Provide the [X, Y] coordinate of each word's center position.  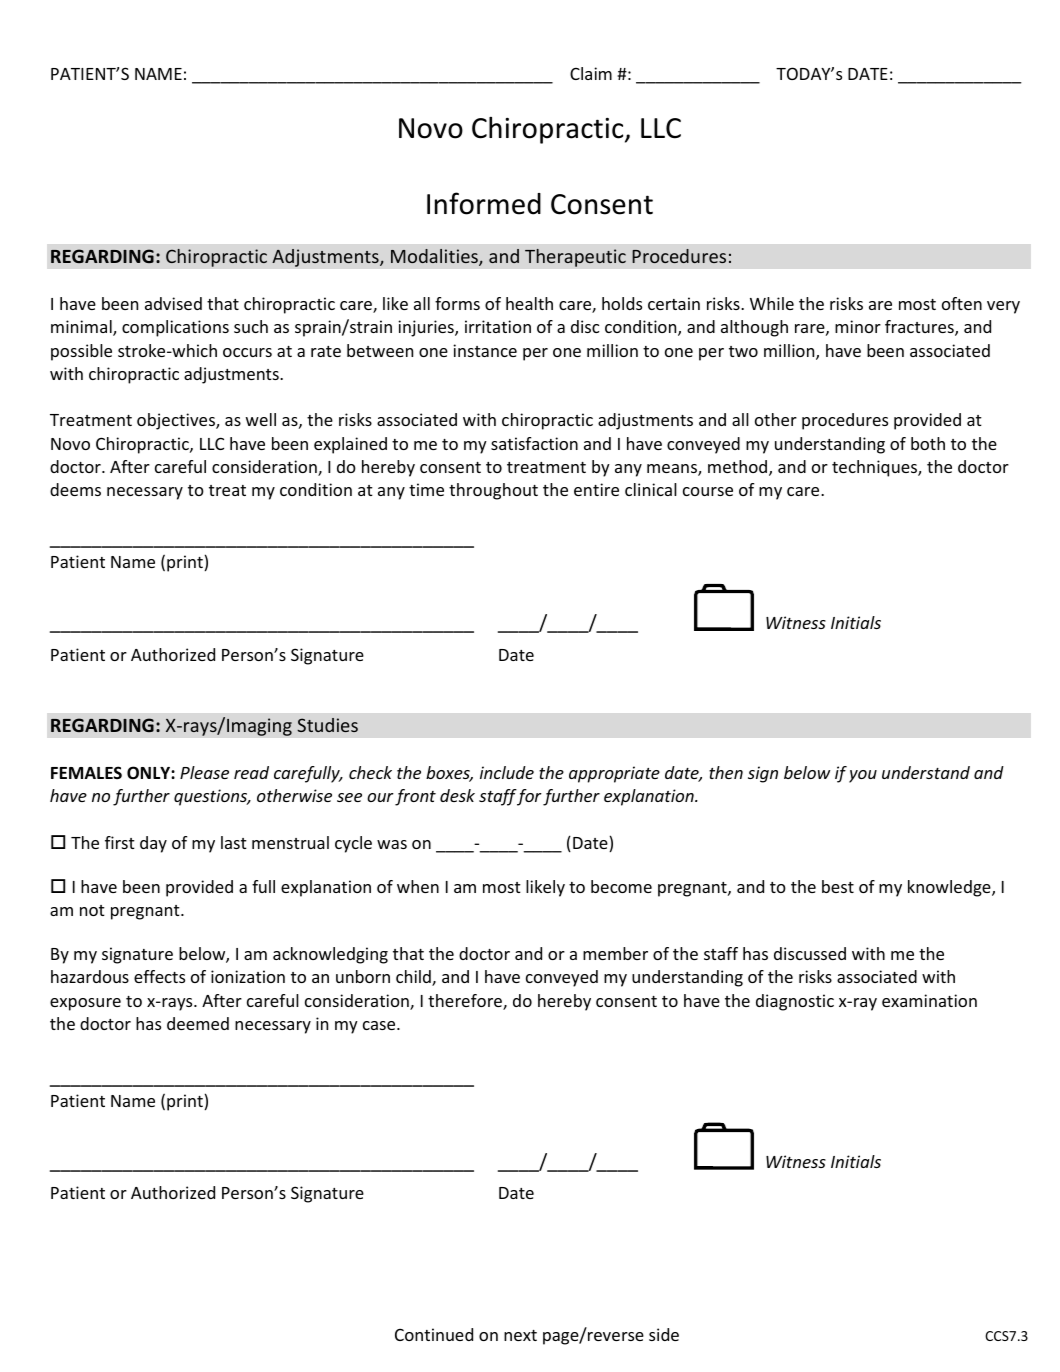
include [507, 772]
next [520, 1335]
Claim [591, 73]
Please [204, 772]
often [962, 303]
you [863, 776]
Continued [434, 1334]
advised [173, 303]
